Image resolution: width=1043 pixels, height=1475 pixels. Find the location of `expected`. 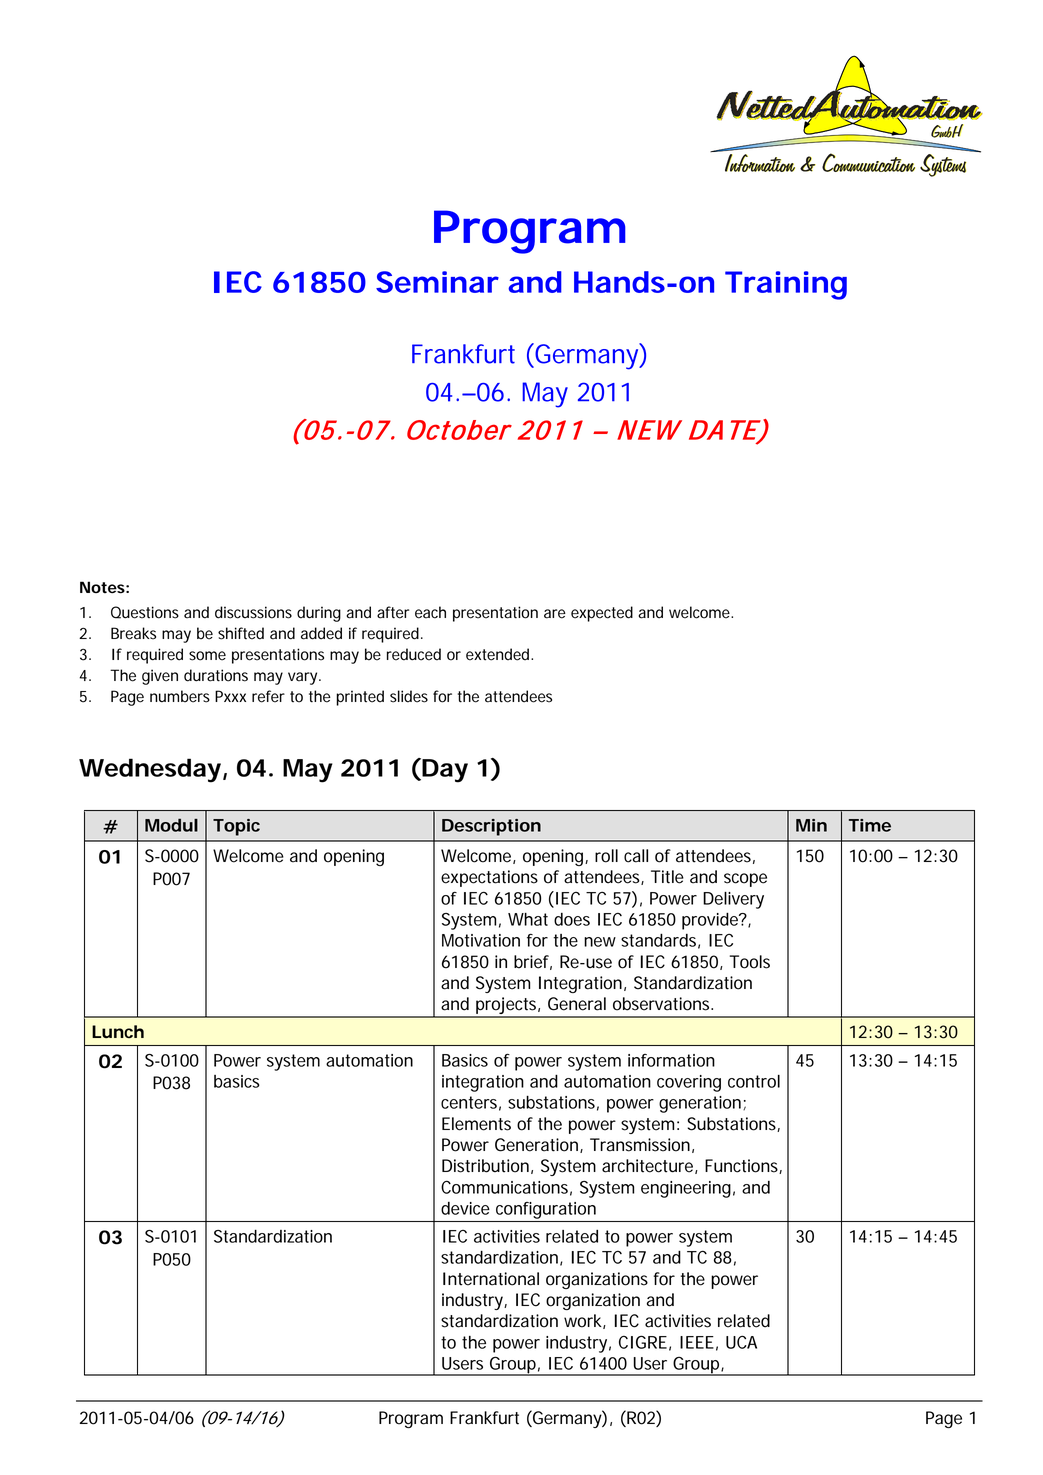

expected is located at coordinates (602, 614).
